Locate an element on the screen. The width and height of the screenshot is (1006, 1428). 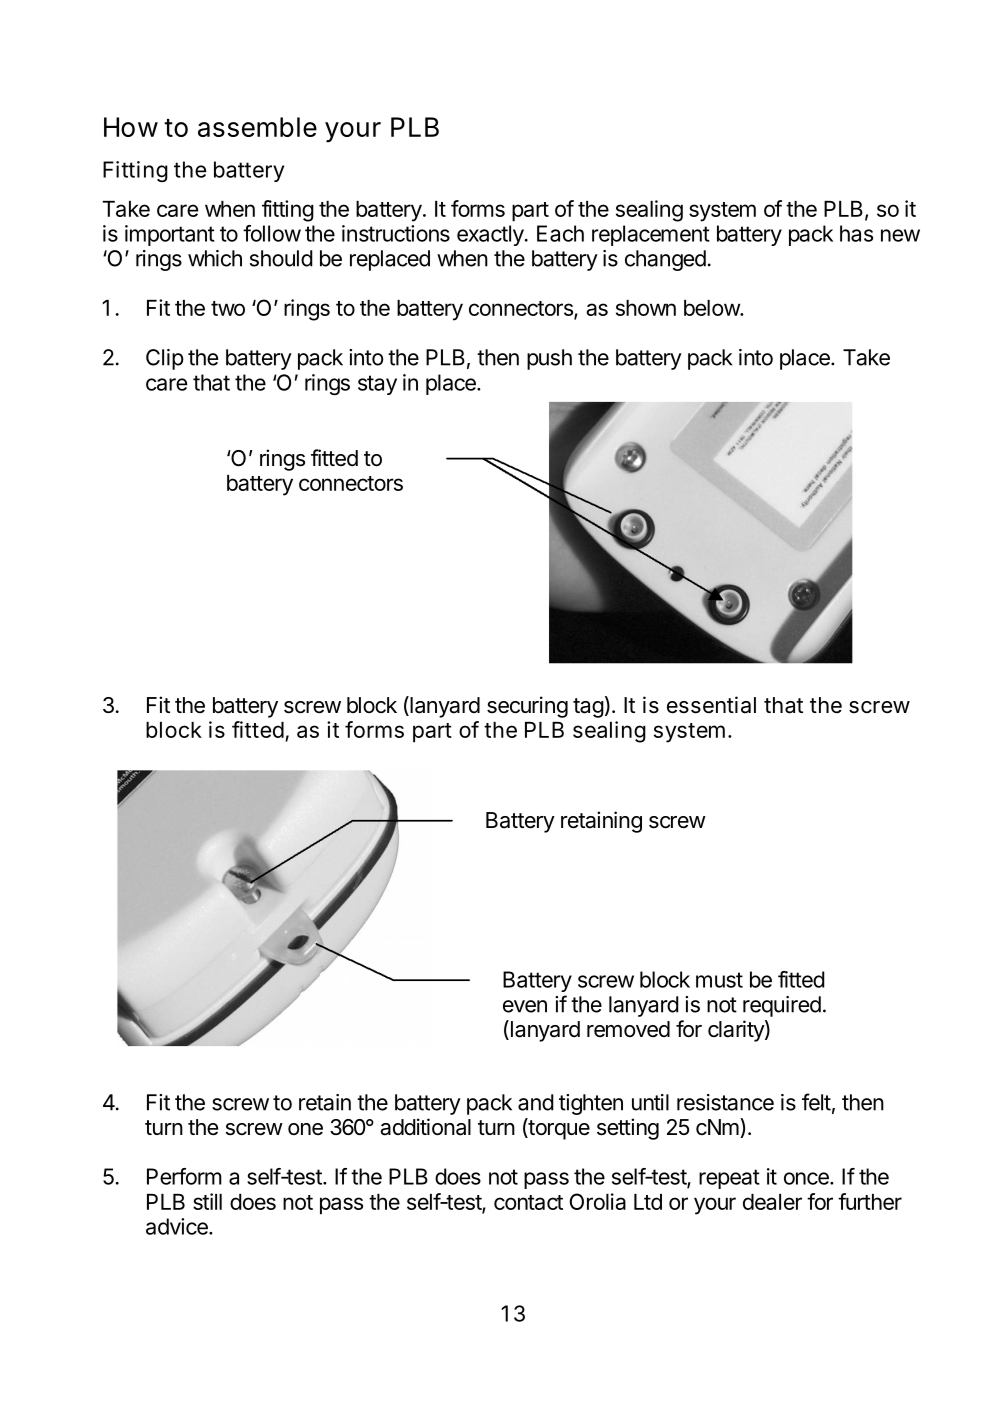
has is located at coordinates (856, 233).
